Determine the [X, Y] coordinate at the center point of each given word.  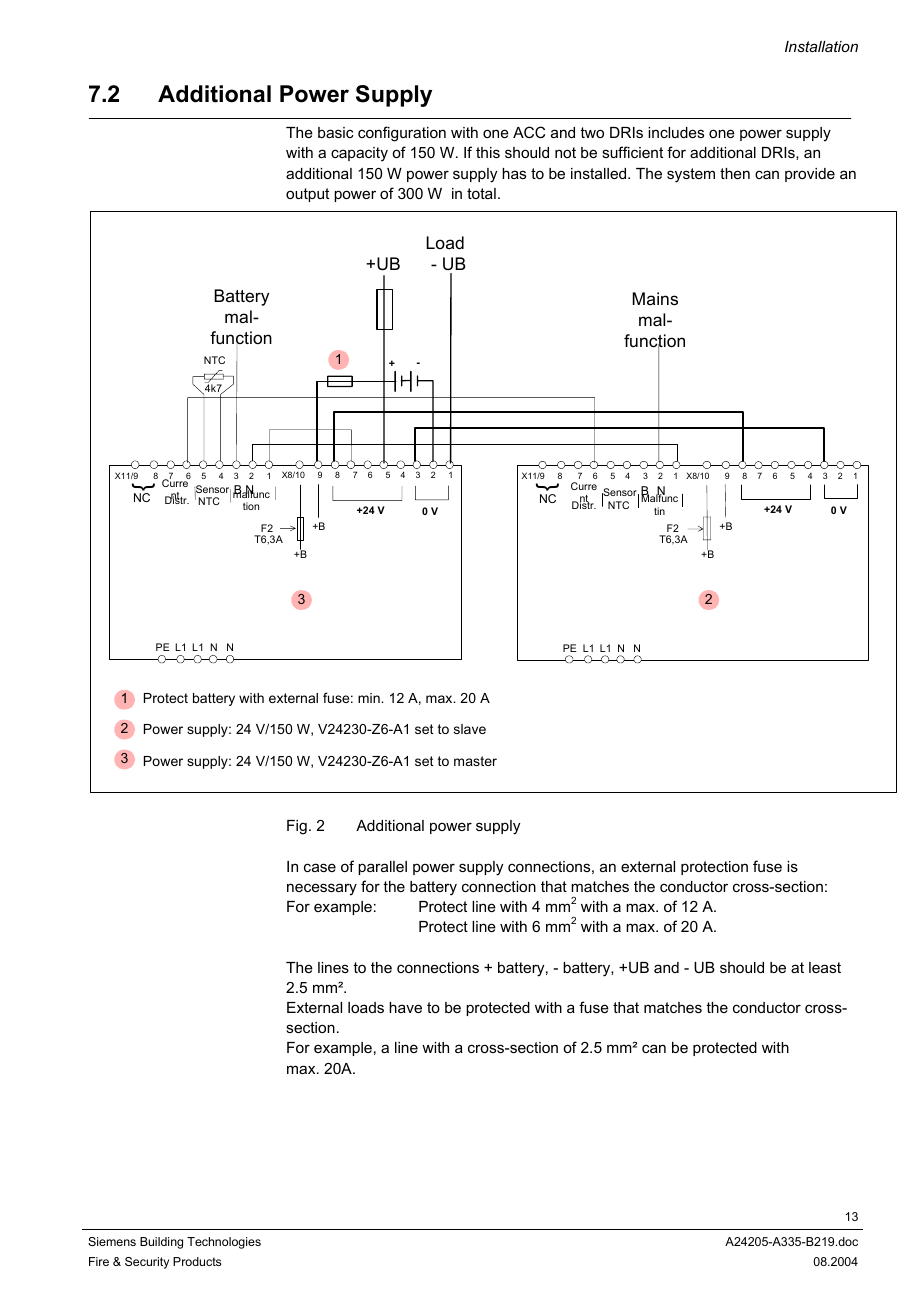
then [735, 173]
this [488, 152]
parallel [382, 868]
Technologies [224, 1243]
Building [161, 1243]
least [825, 967]
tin [659, 511]
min [370, 698]
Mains [655, 299]
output [307, 195]
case [320, 867]
